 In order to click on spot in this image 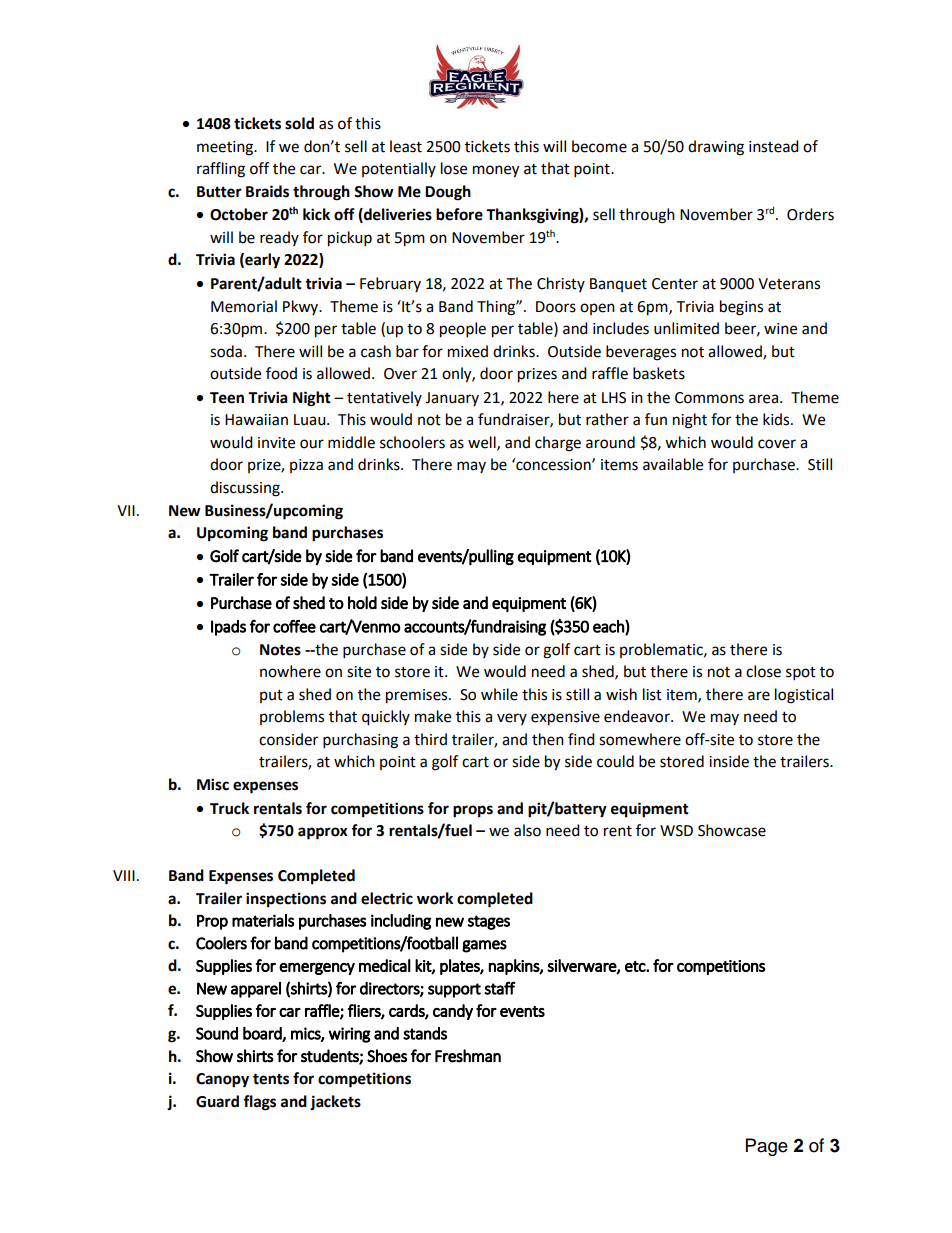, I will do `click(801, 674)`.
